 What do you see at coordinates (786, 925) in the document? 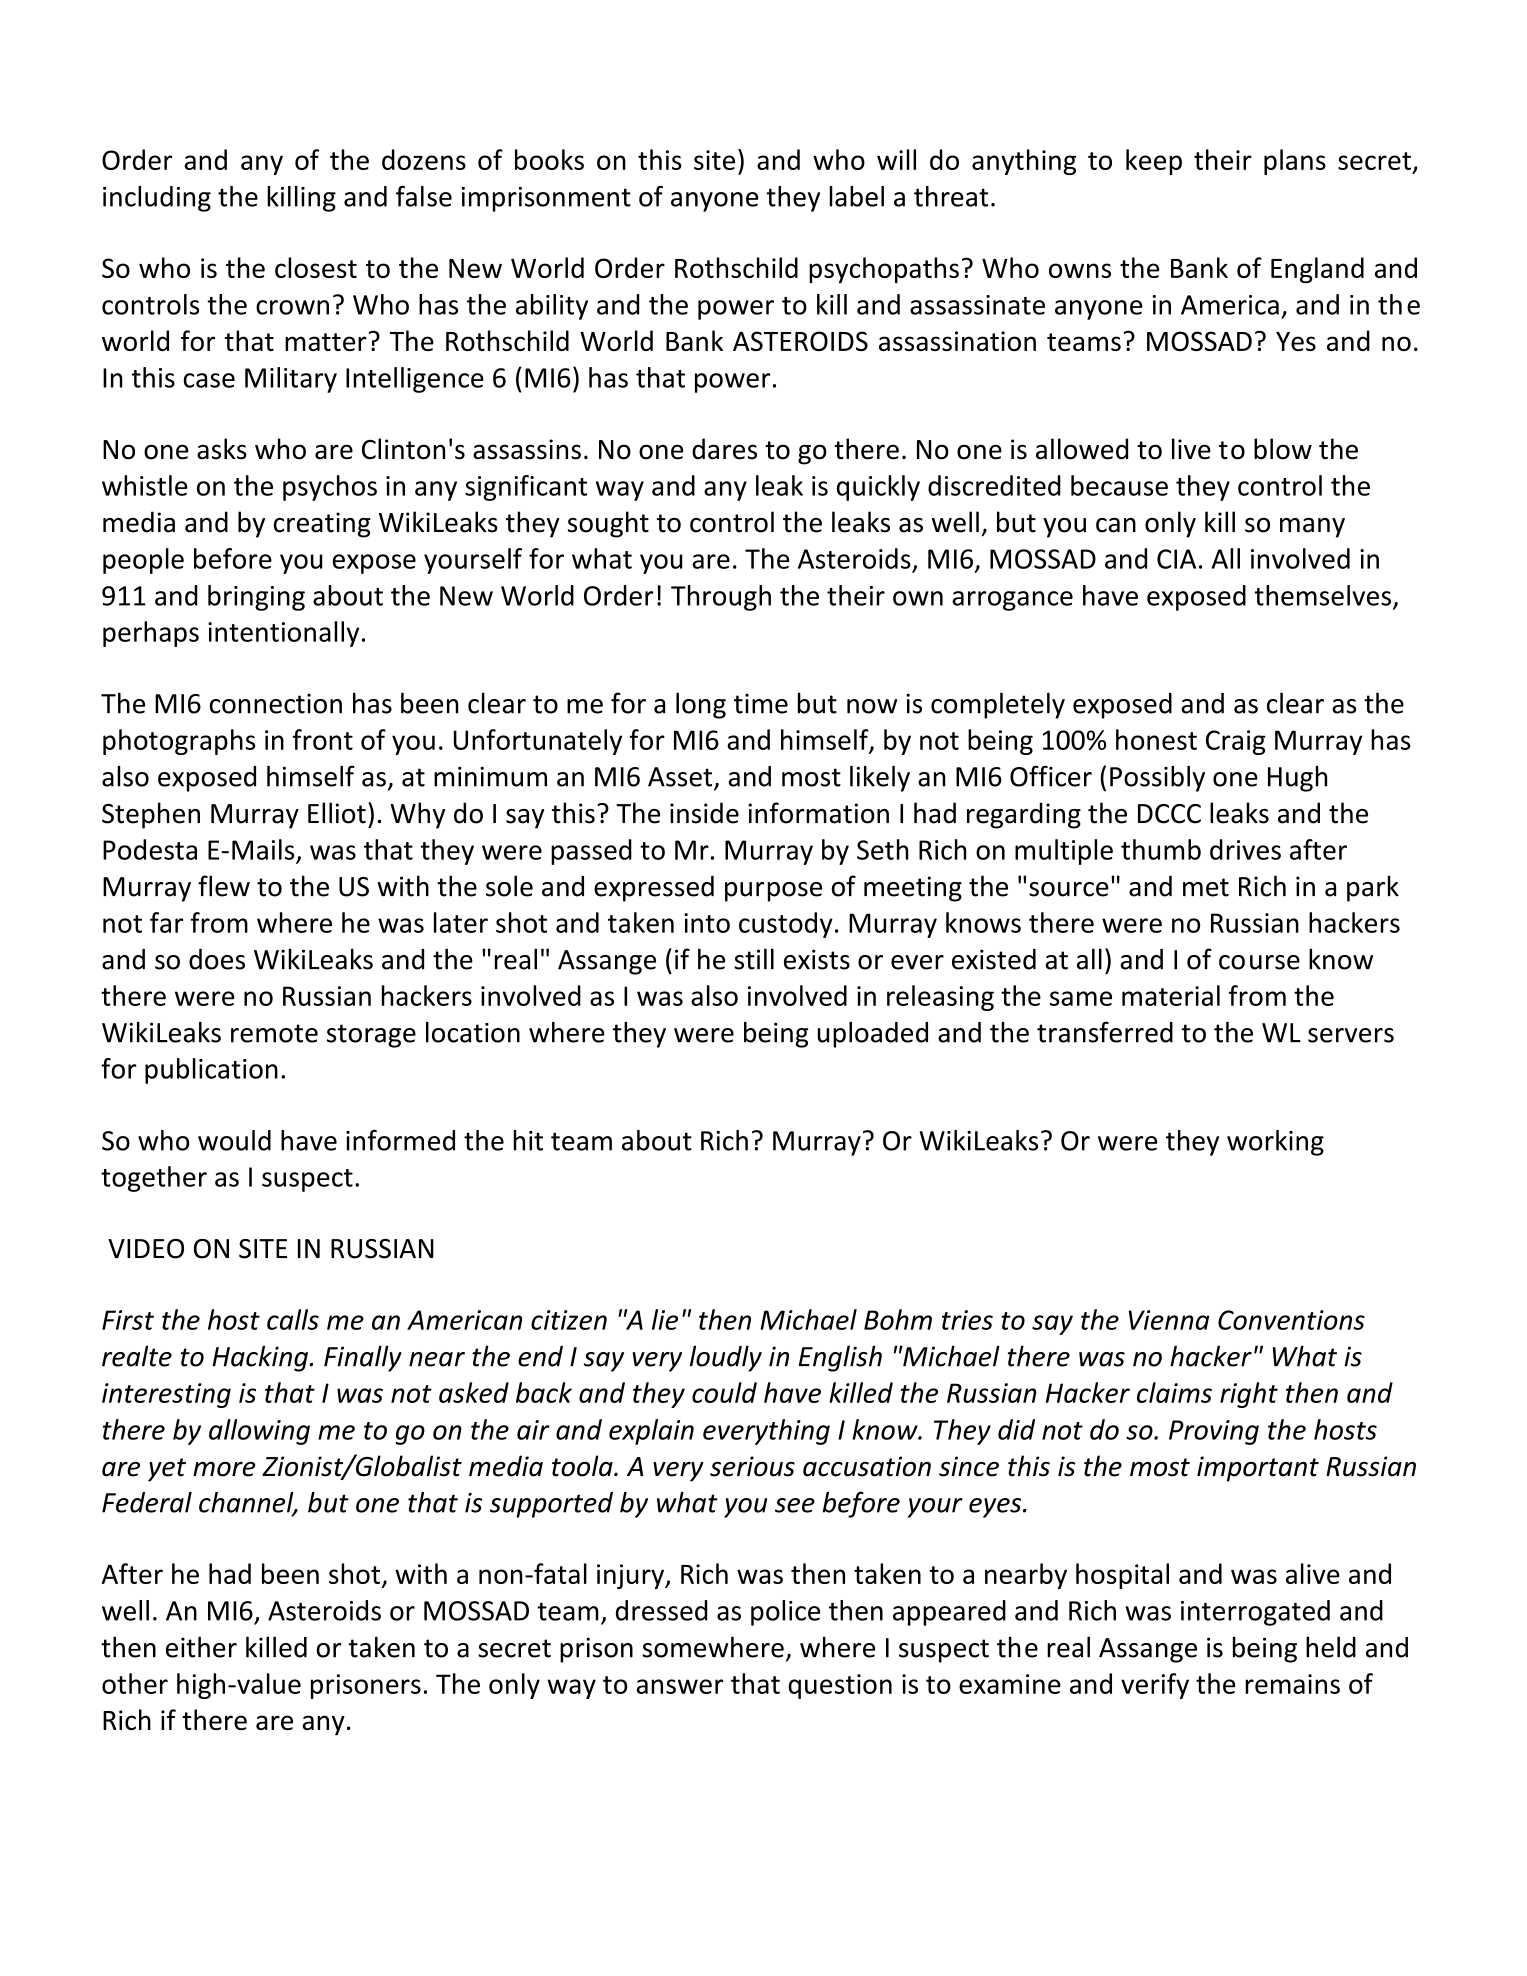
I see `custody` at bounding box center [786, 925].
